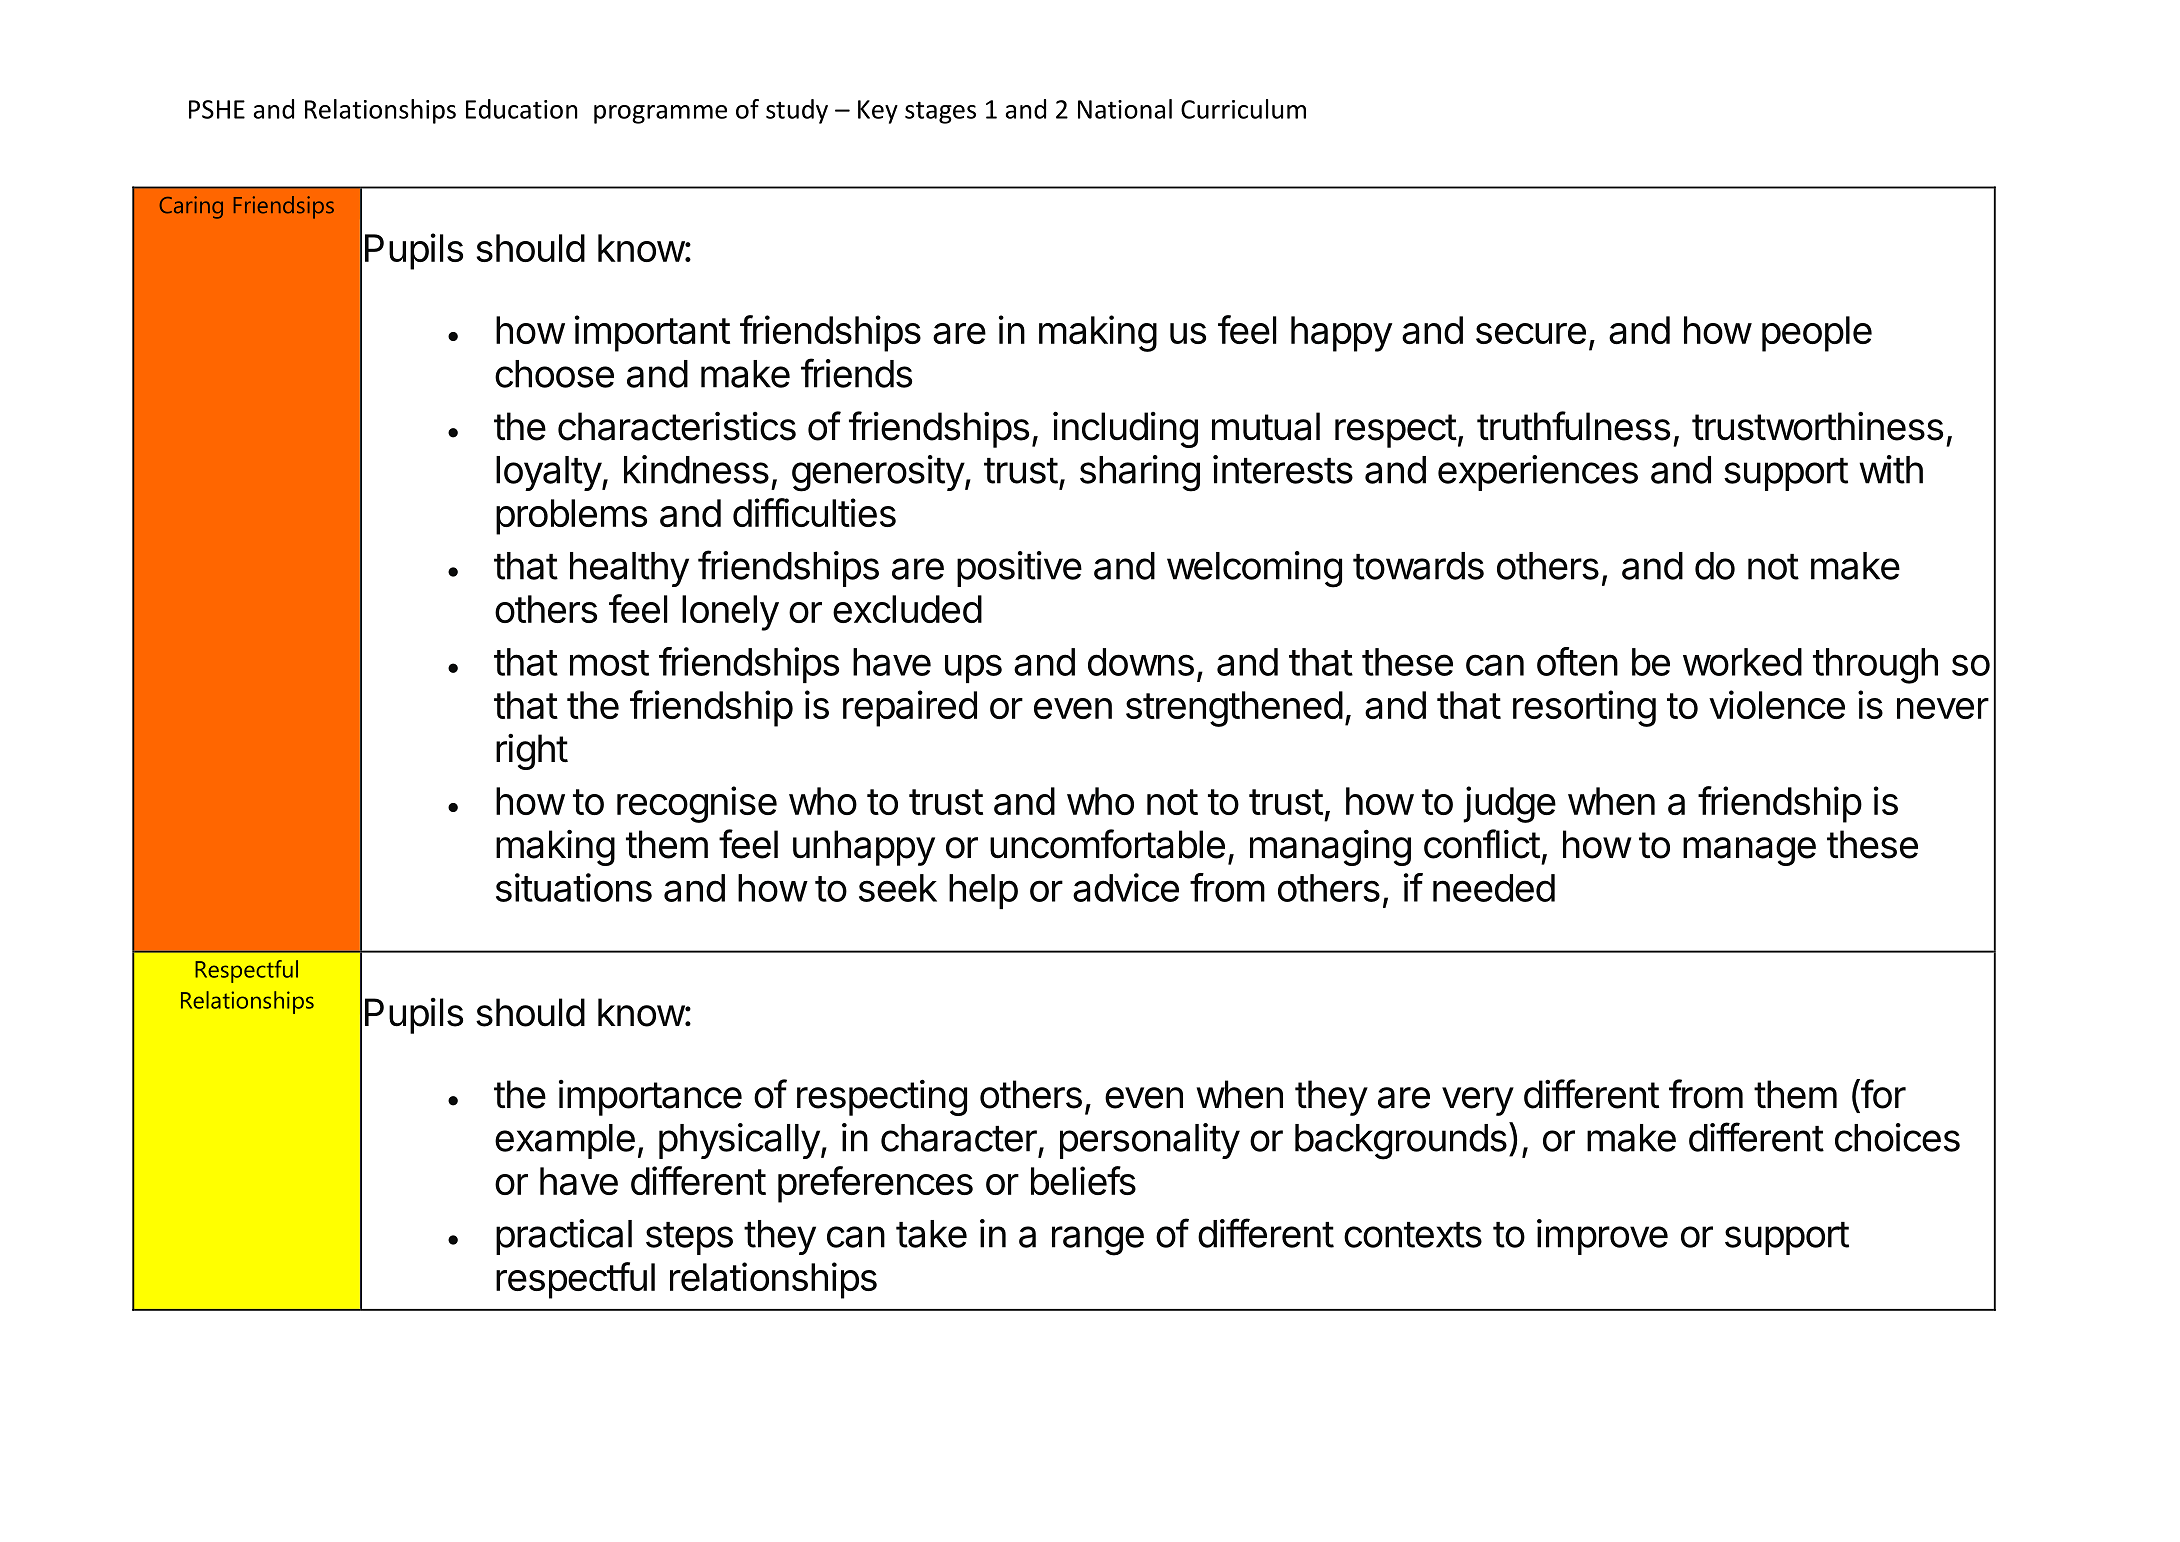 The width and height of the page is (2180, 1542). What do you see at coordinates (1891, 469) in the page?
I see `with` at bounding box center [1891, 469].
